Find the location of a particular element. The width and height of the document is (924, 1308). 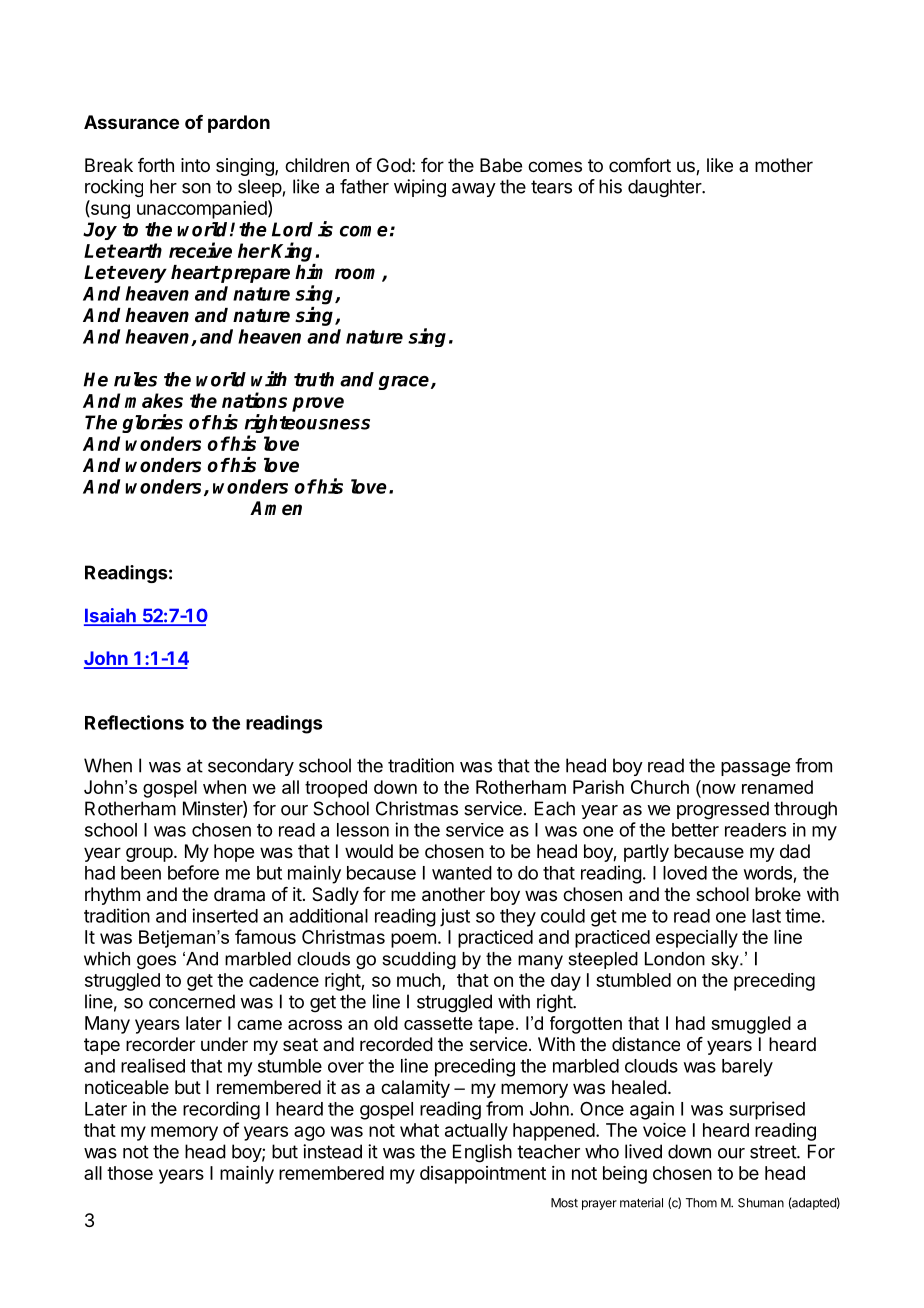

Babe is located at coordinates (501, 165).
